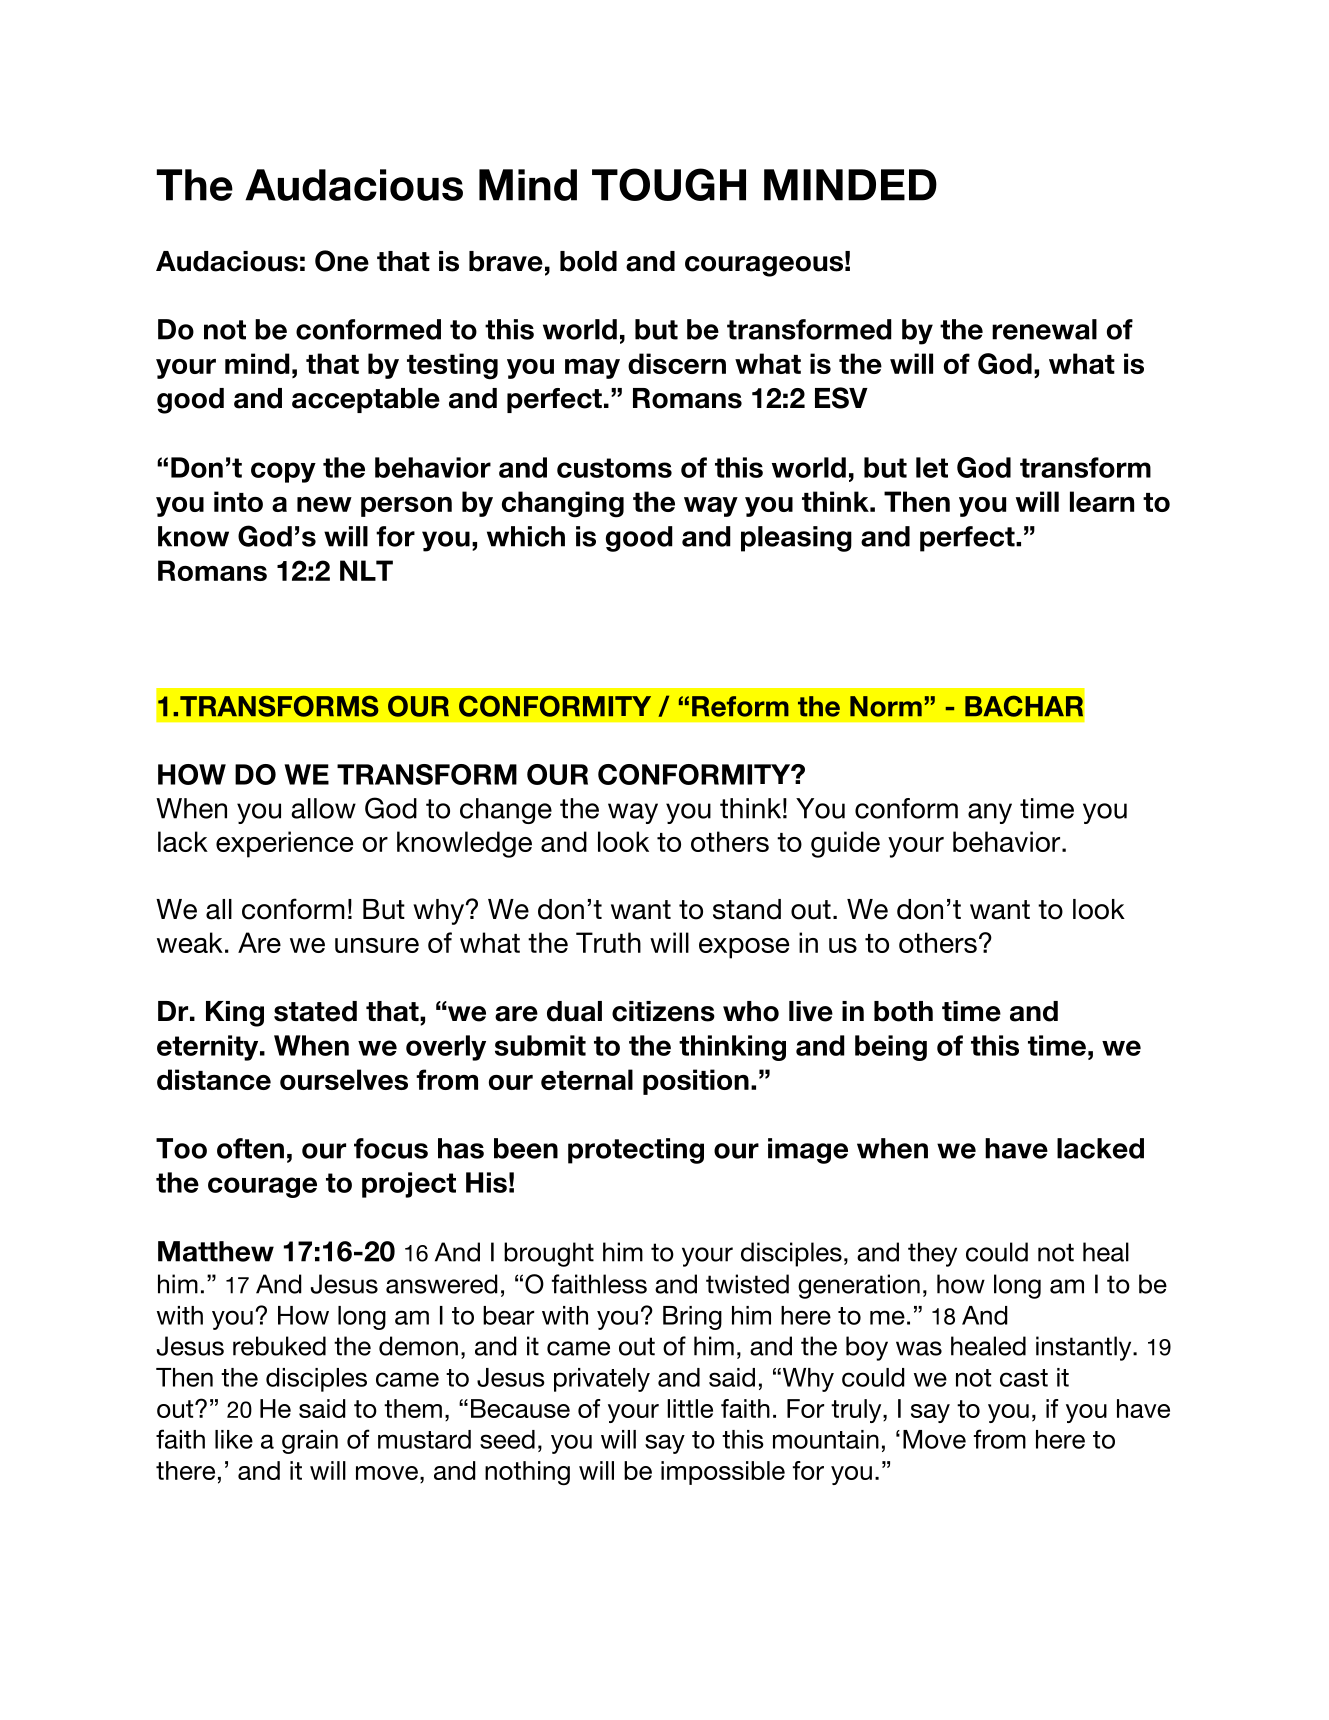 The width and height of the image is (1329, 1720). I want to click on change, so click(506, 811).
